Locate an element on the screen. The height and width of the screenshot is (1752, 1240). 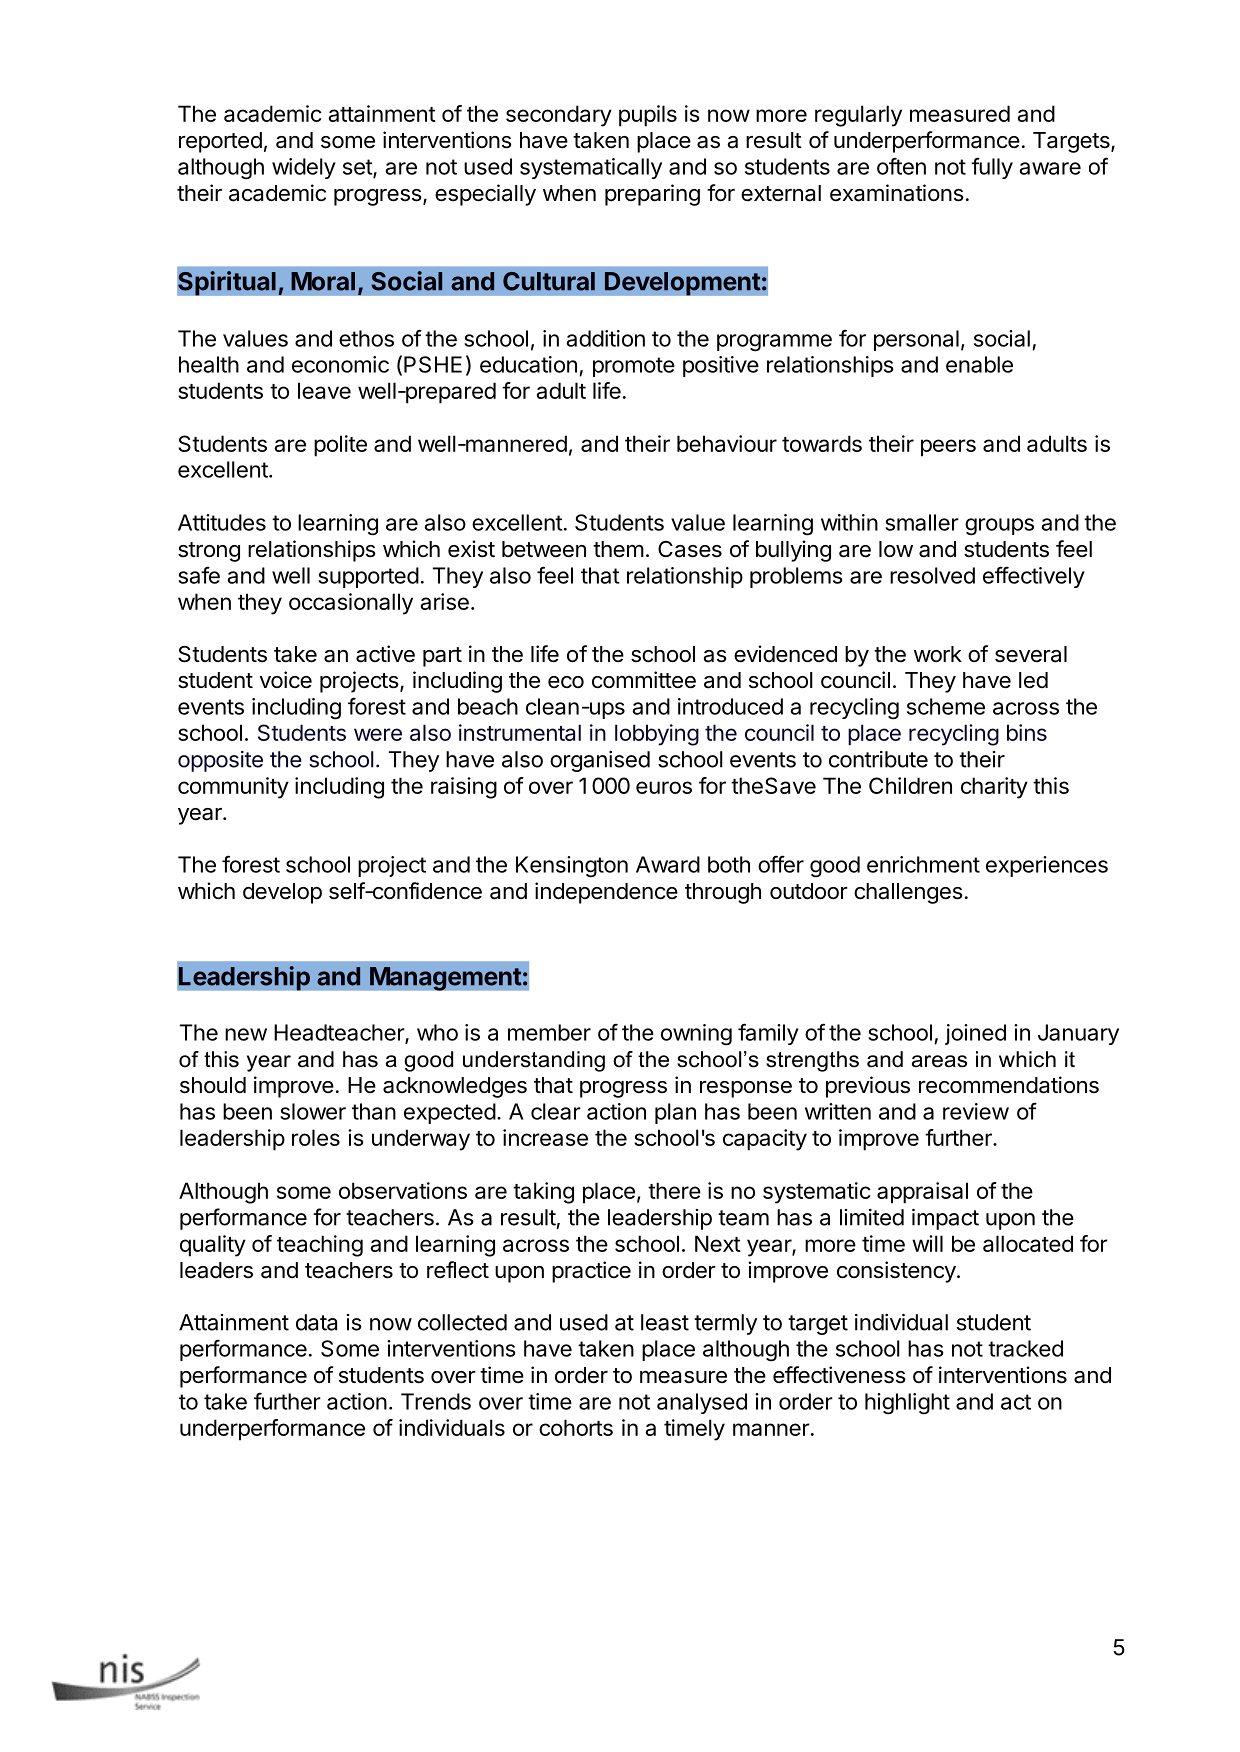
joined is located at coordinates (975, 1034).
